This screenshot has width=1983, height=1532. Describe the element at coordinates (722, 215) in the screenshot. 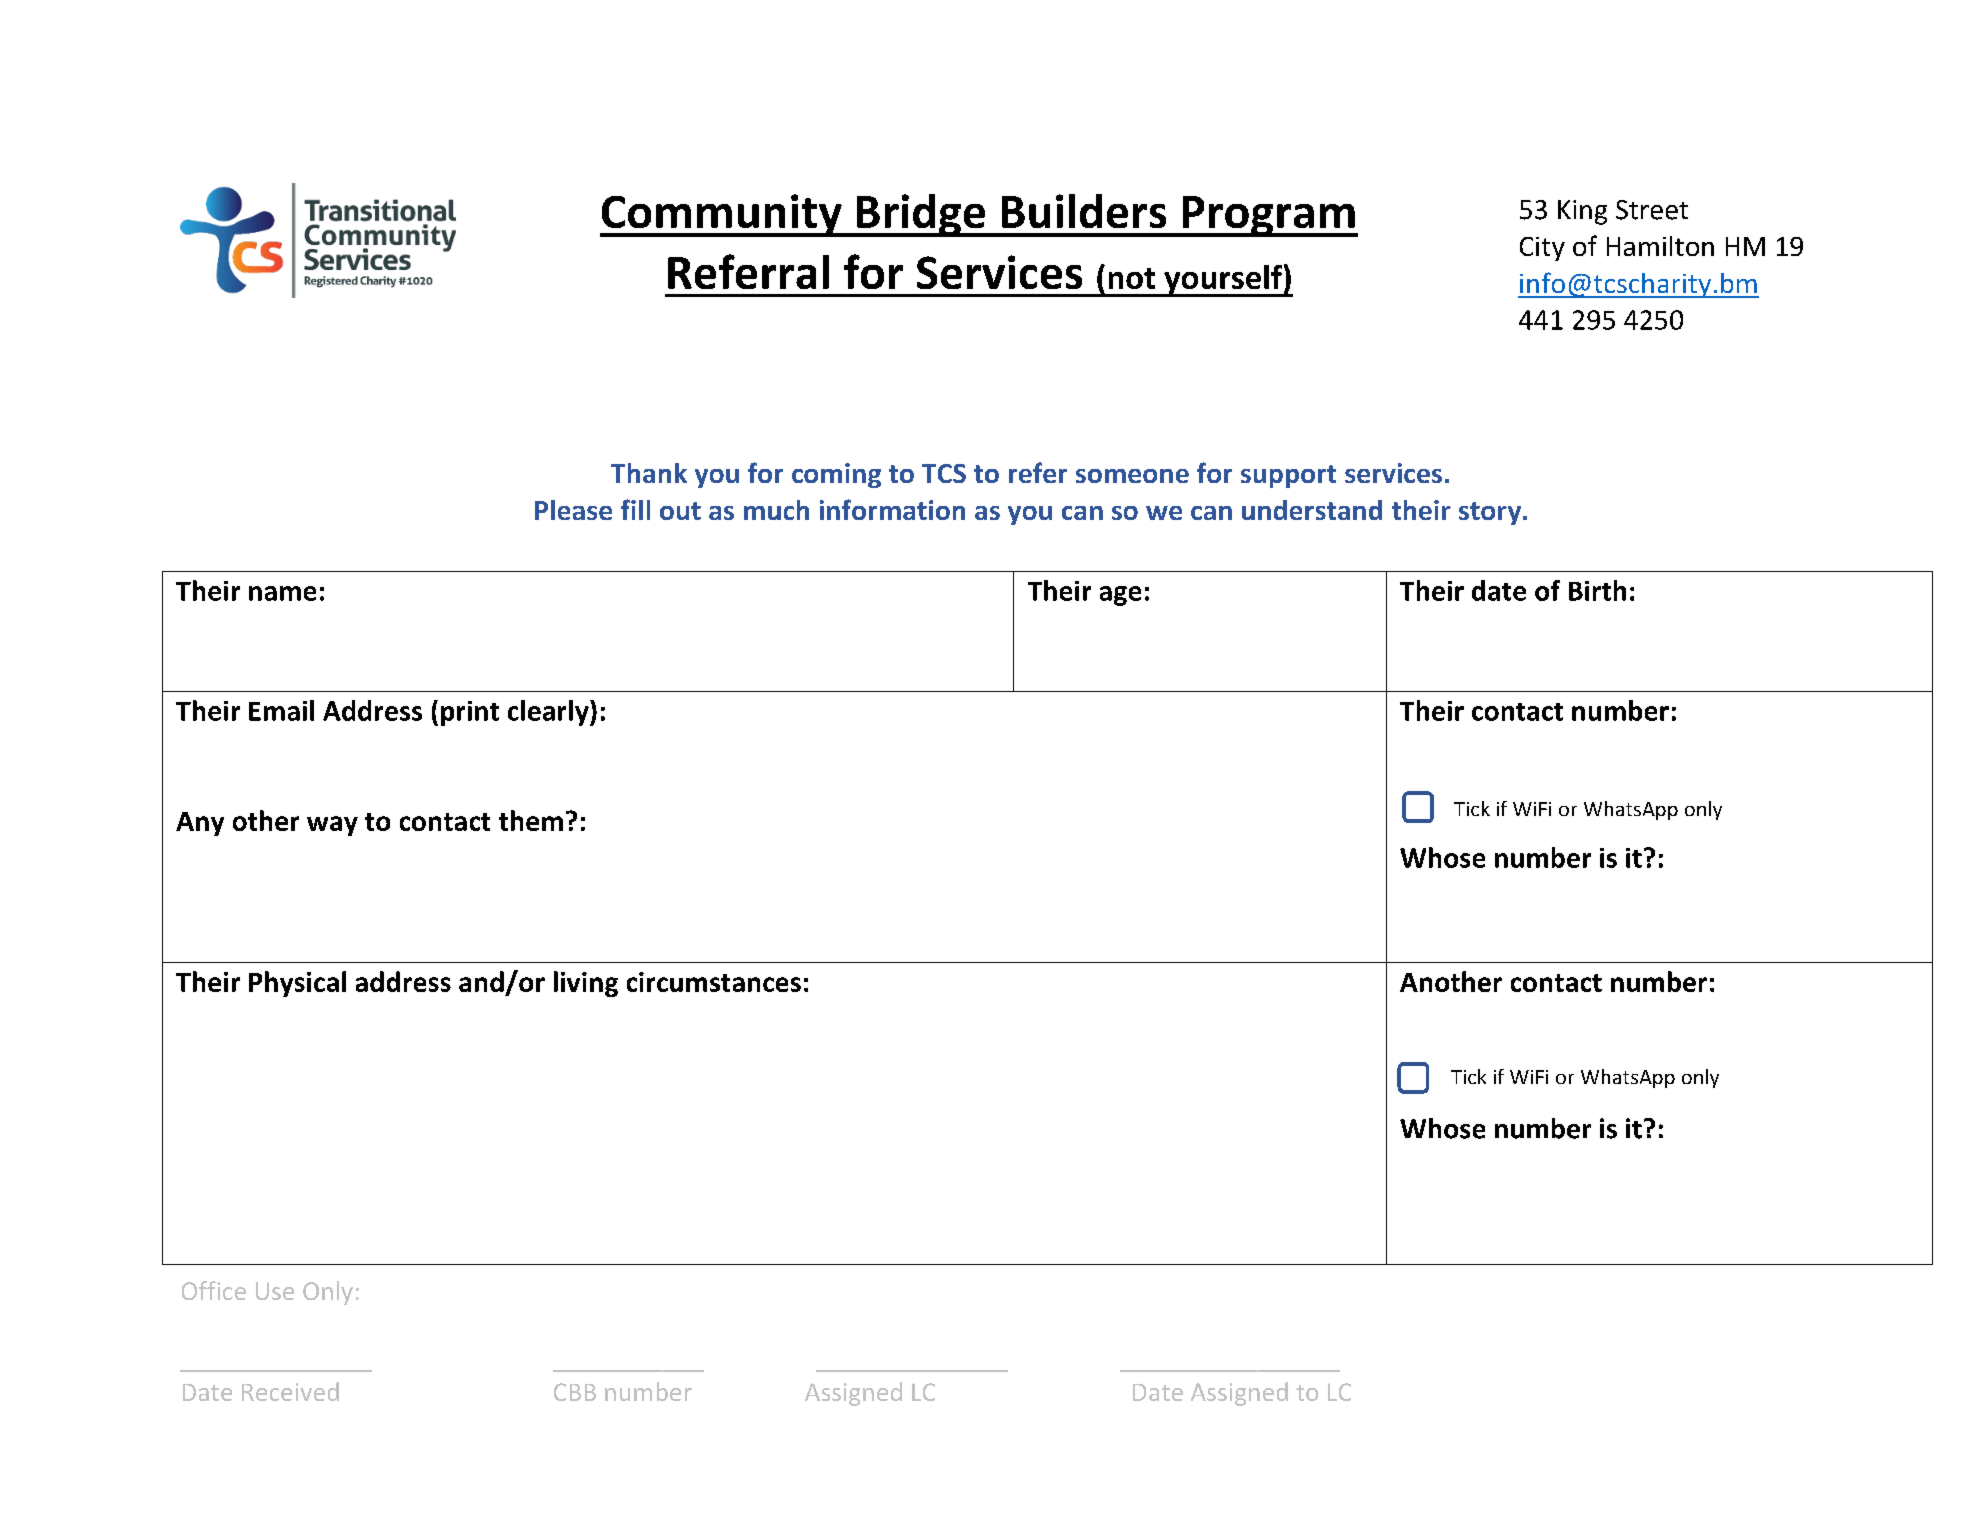

I see `Community` at that location.
